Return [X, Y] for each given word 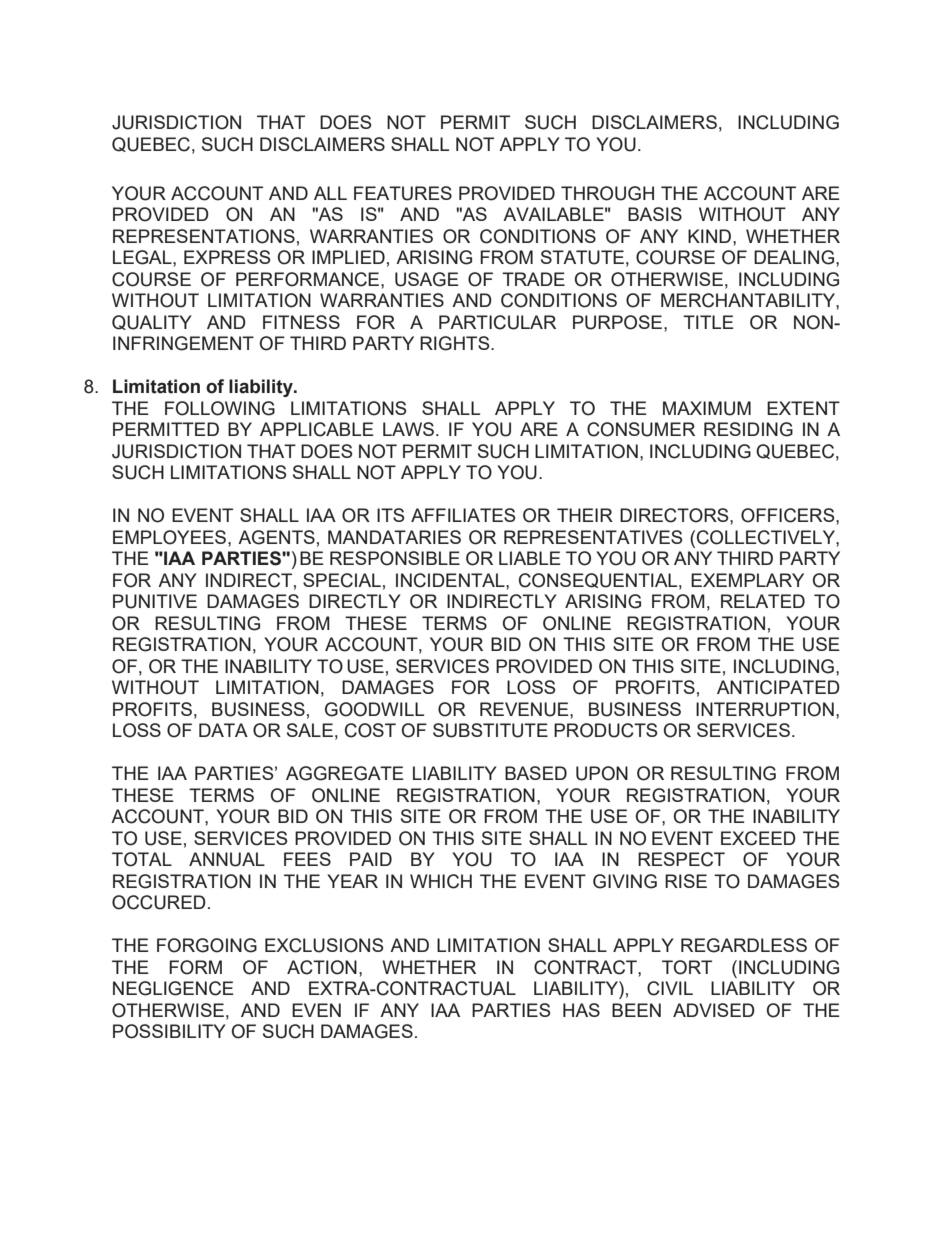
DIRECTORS [675, 515]
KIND [709, 236]
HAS [581, 1010]
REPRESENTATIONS [204, 236]
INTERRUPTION [765, 709]
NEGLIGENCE [173, 988]
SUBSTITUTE [490, 730]
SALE [310, 730]
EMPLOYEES [171, 537]
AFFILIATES [463, 515]
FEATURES [403, 193]
